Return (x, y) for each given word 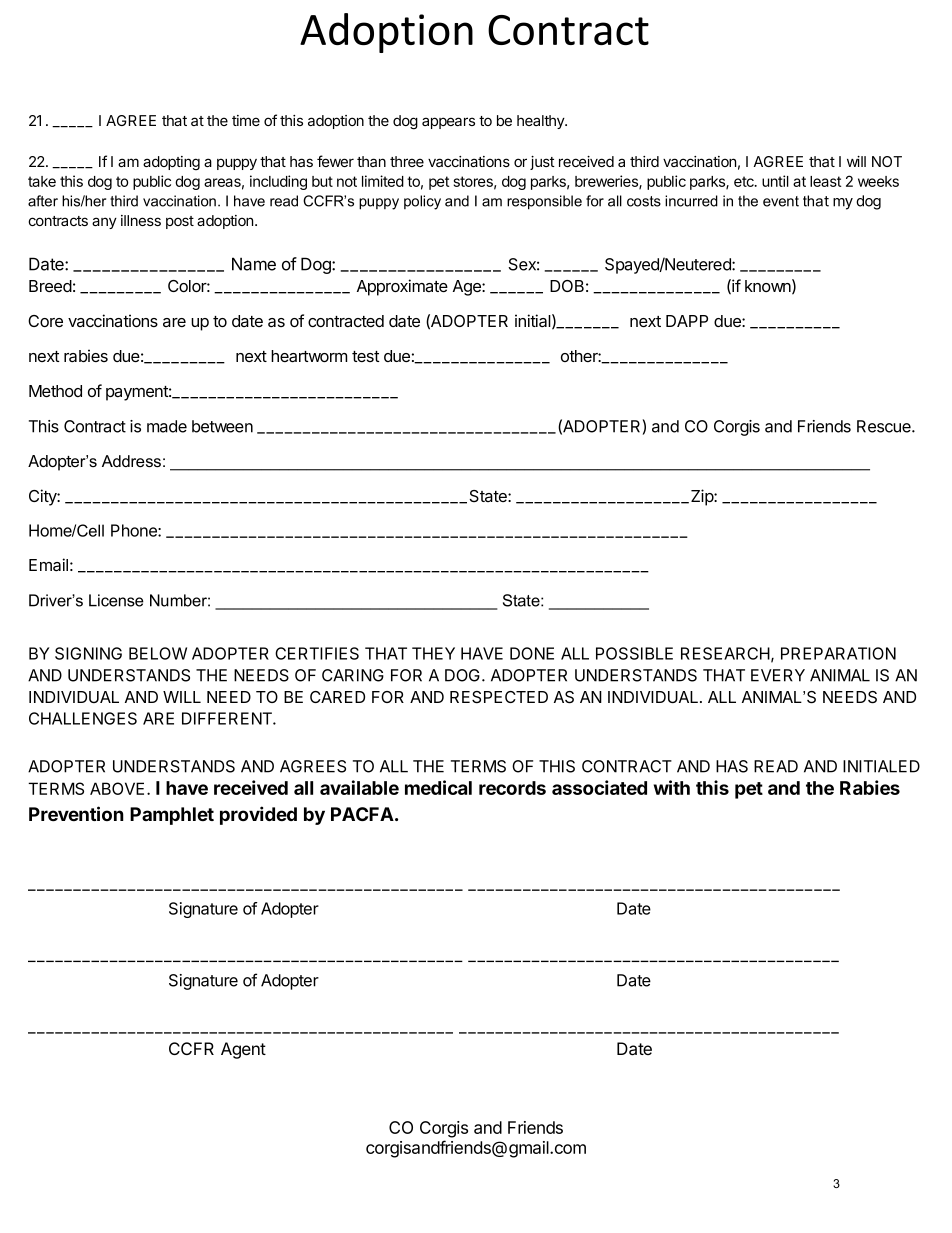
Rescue (885, 426)
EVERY (778, 675)
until (775, 181)
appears (448, 123)
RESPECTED (499, 697)
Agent (243, 1050)
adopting (171, 163)
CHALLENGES (83, 718)
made (167, 426)
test (366, 356)
